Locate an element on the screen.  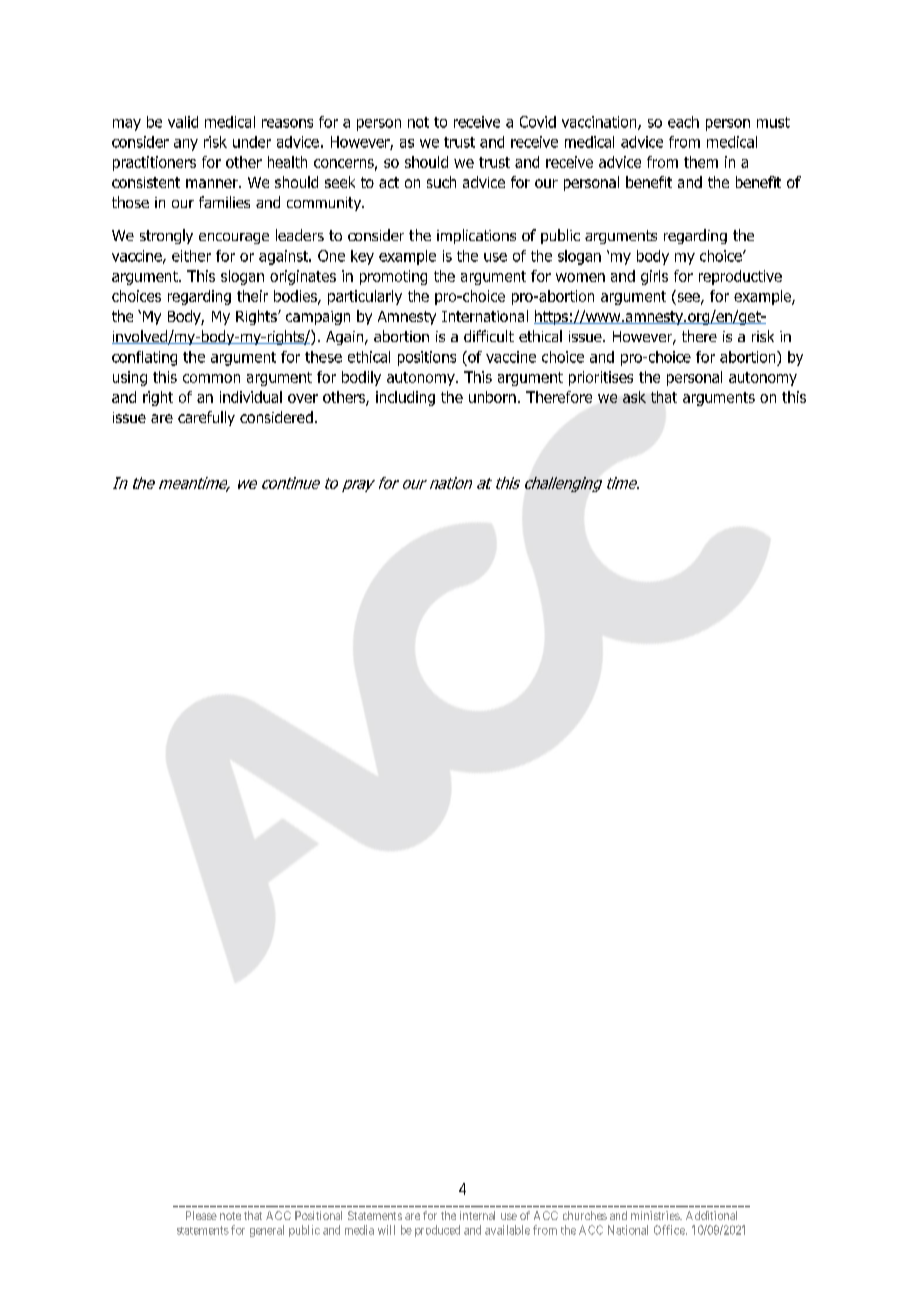
ministries is located at coordinates (656, 1215).
